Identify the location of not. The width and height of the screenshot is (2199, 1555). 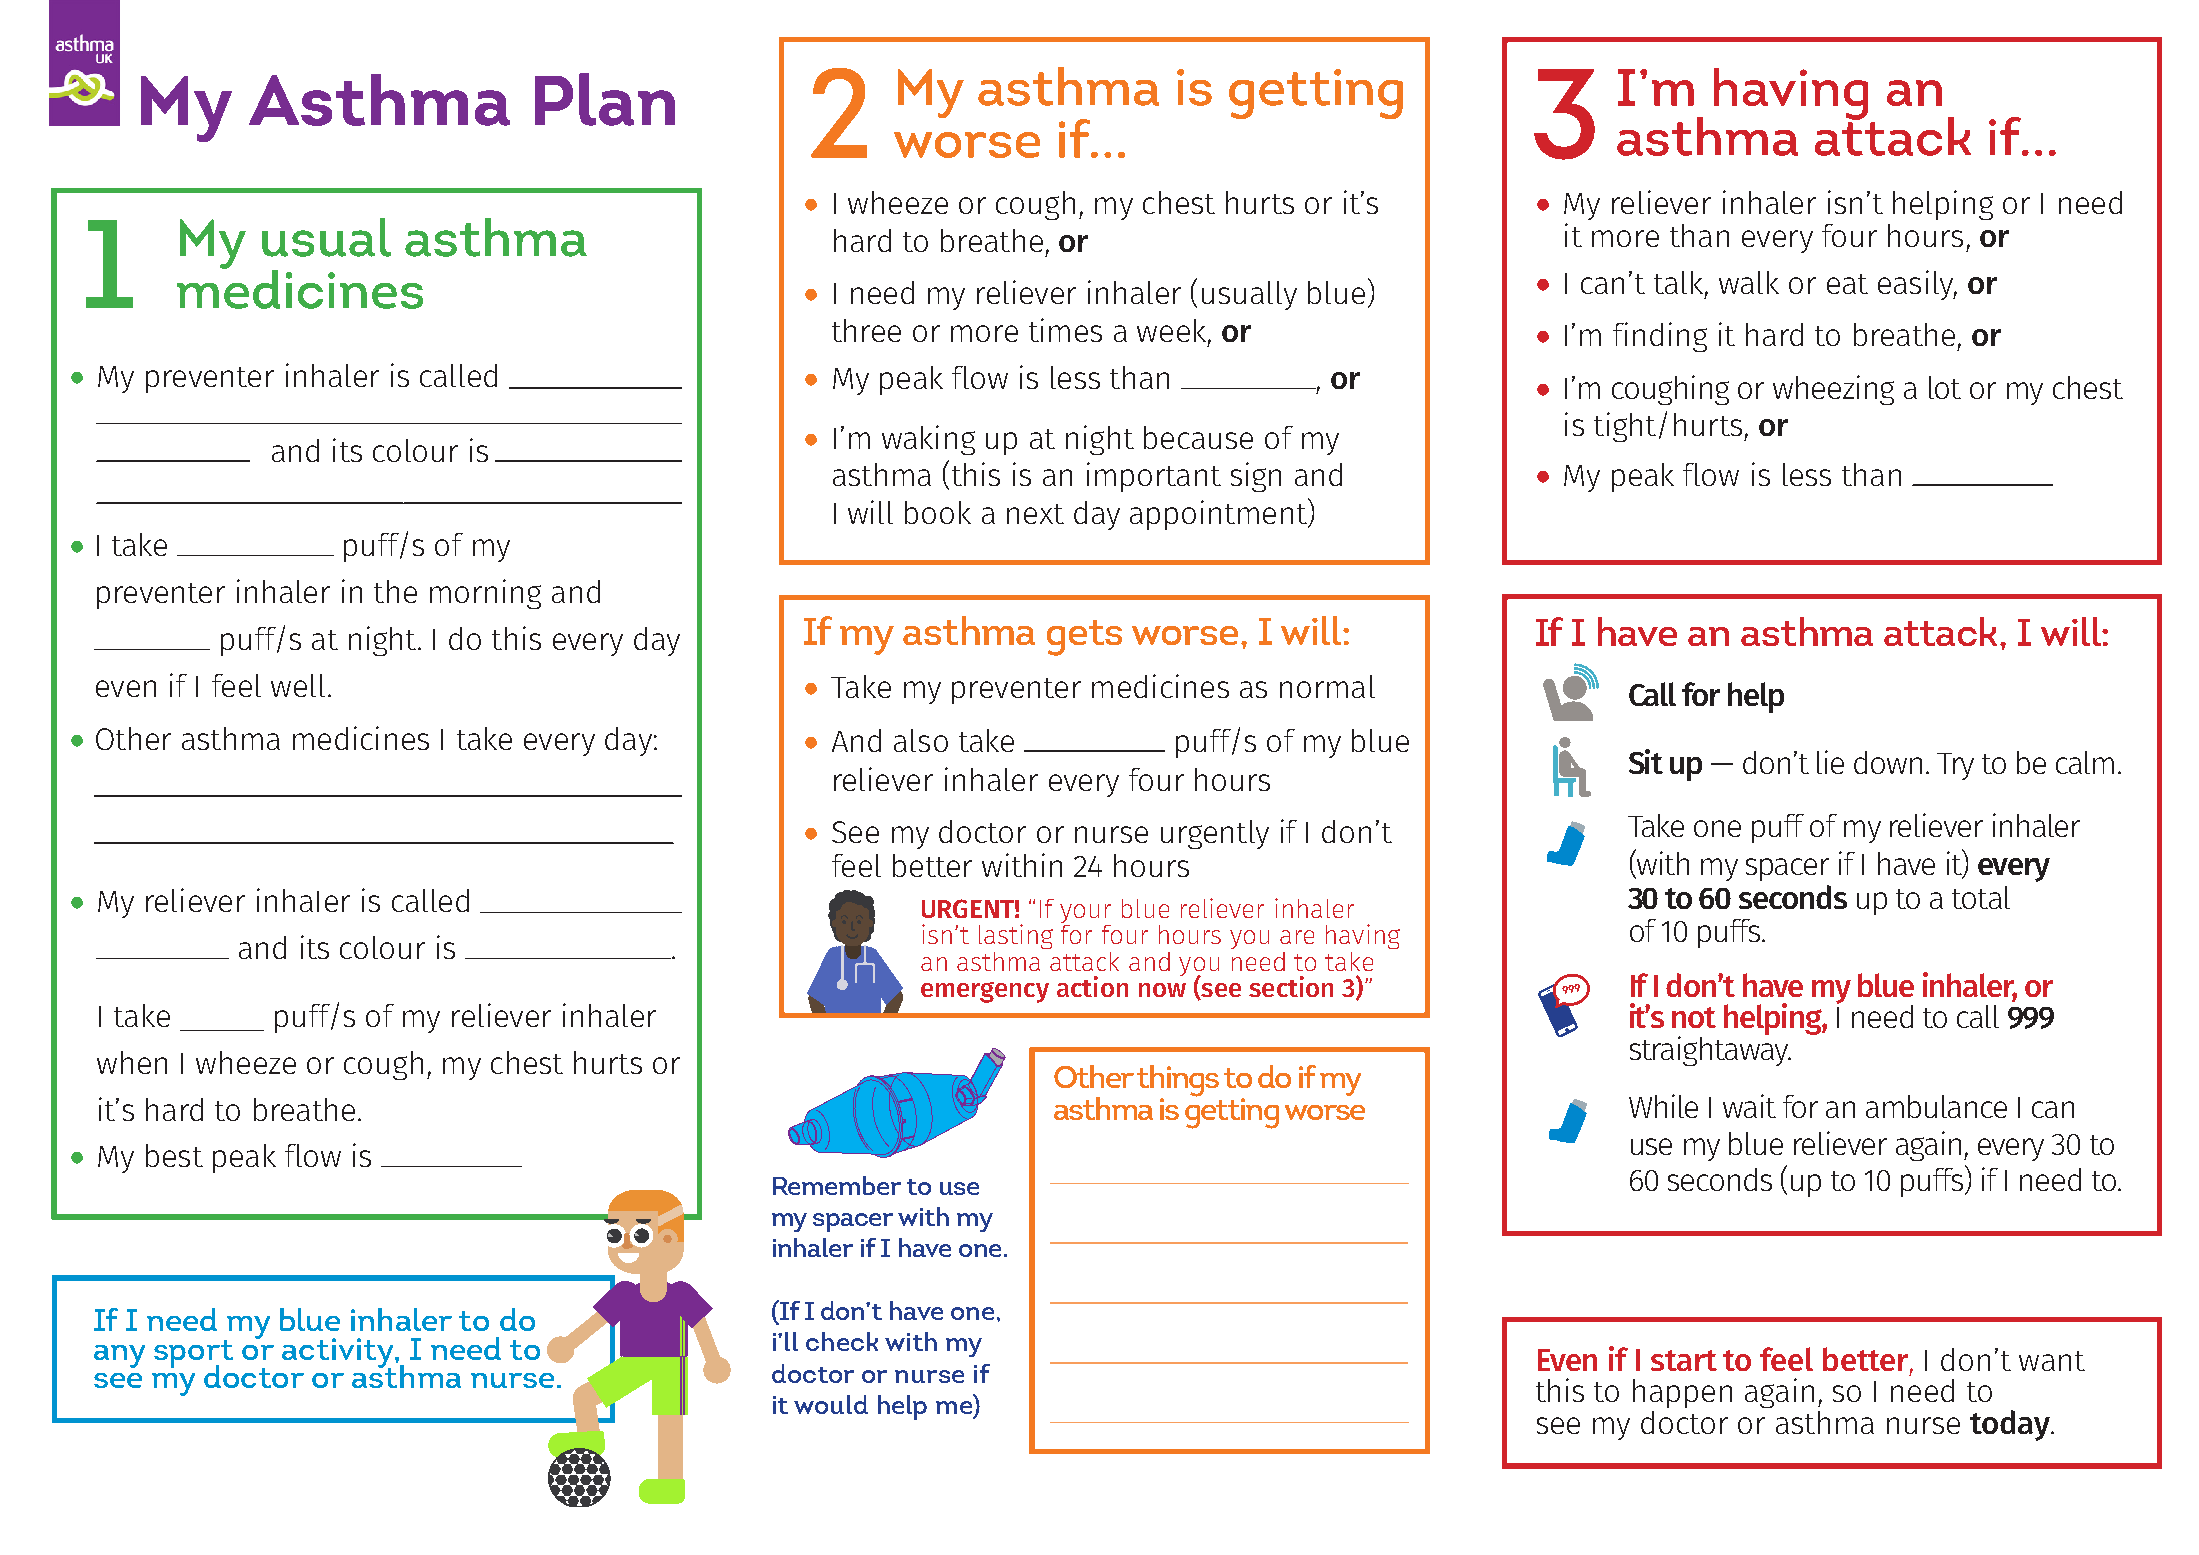
(1694, 1017).
